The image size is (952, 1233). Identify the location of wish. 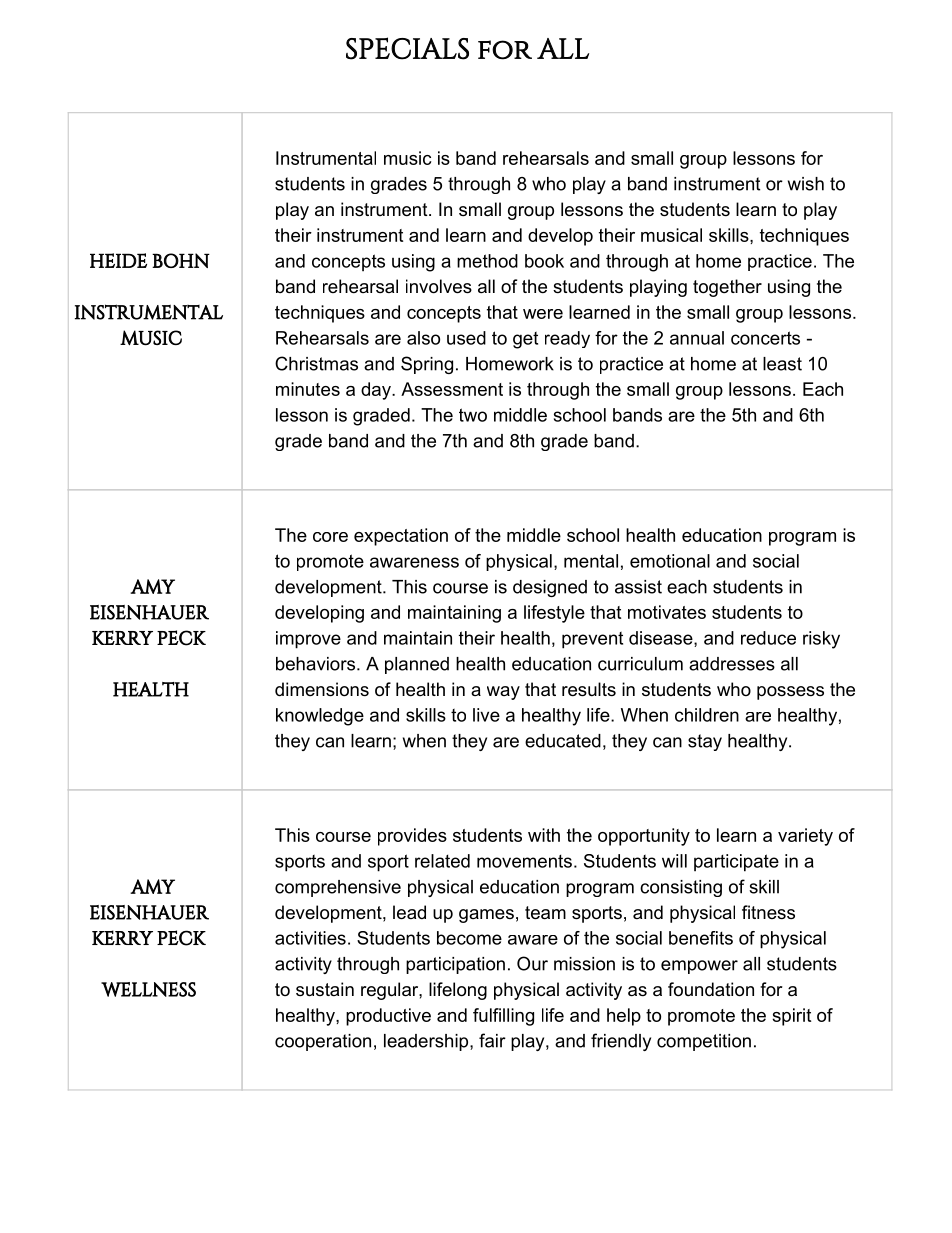
(806, 184).
